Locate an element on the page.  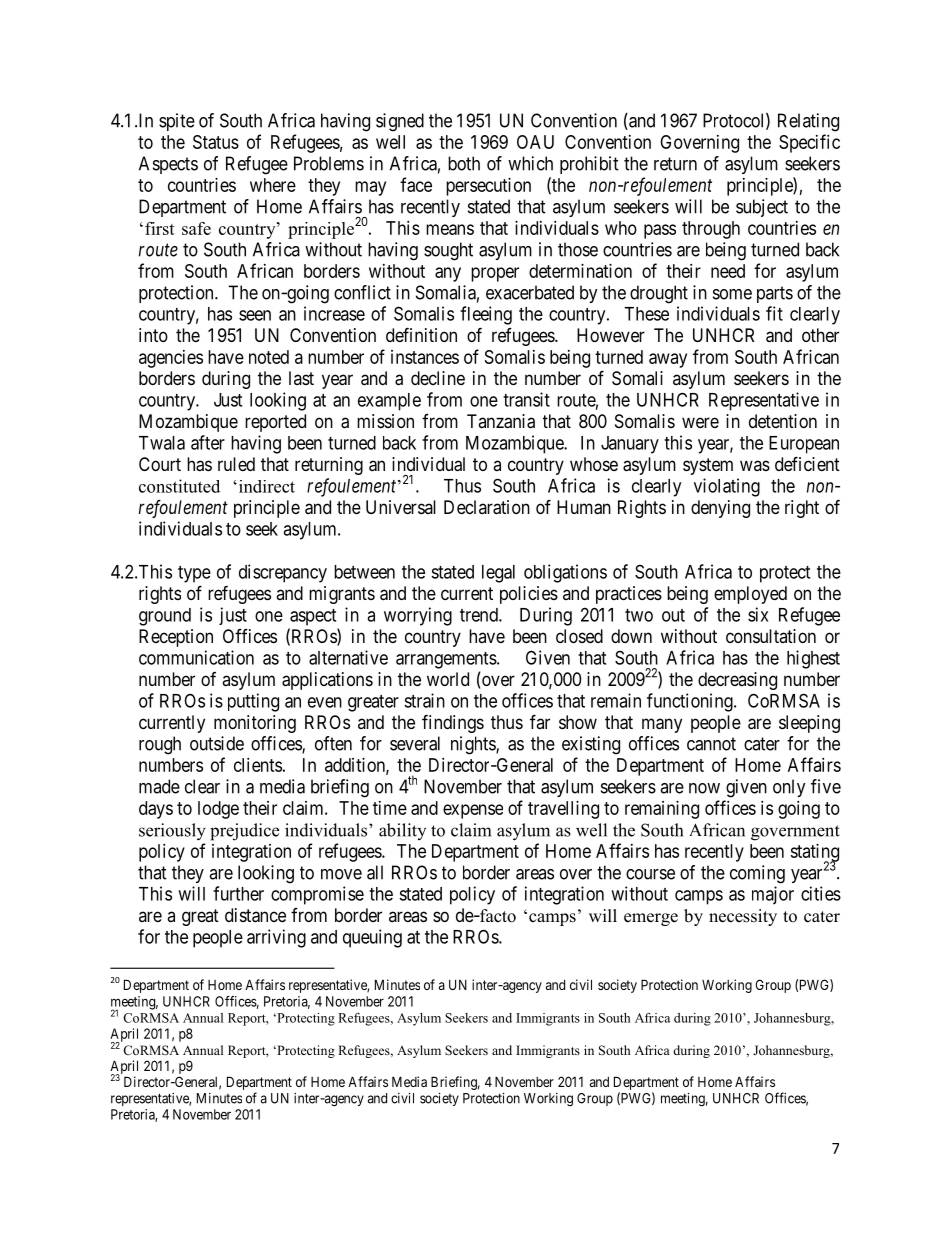
Status is located at coordinates (216, 142).
